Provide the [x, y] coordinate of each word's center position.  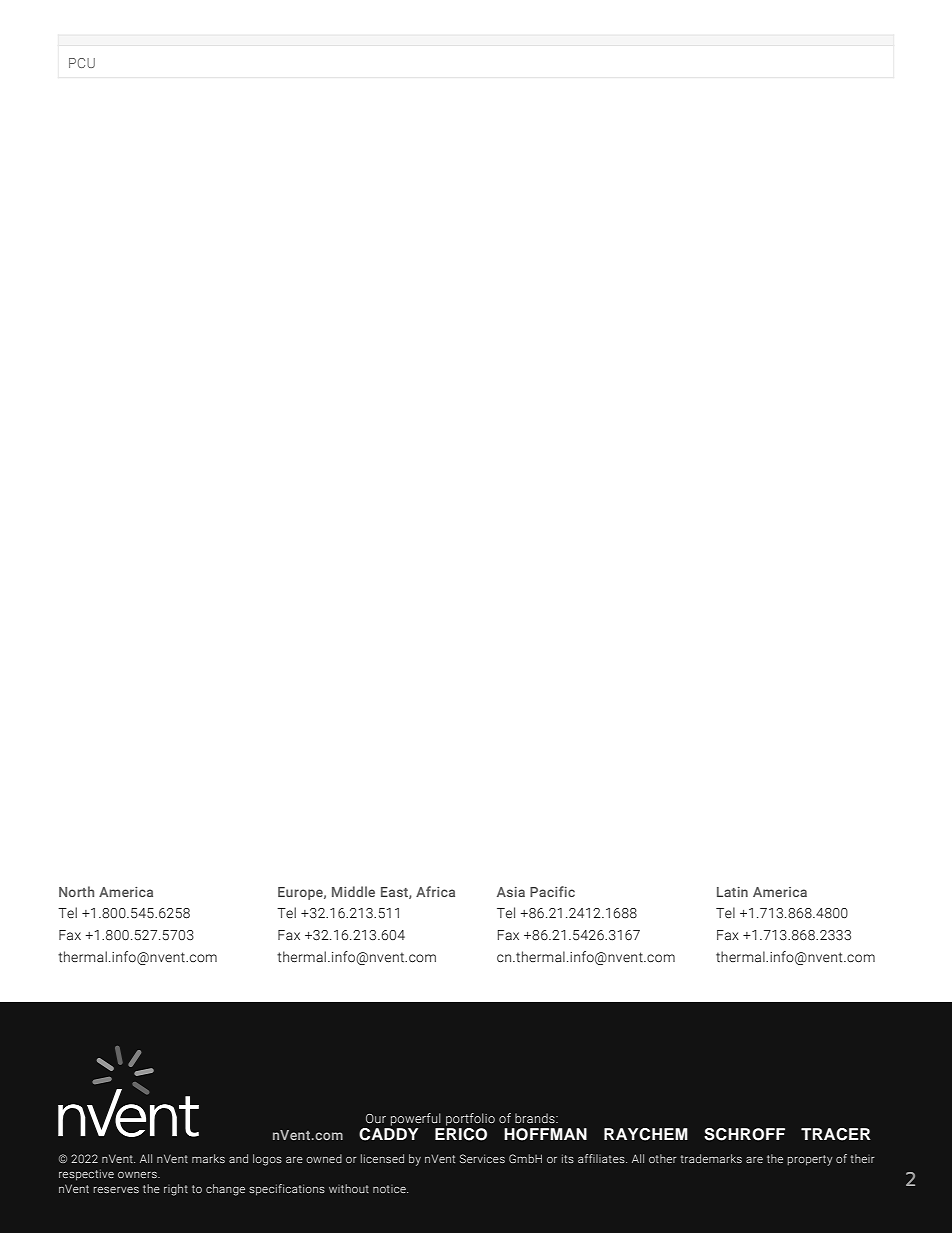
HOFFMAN [545, 1134]
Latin [732, 892]
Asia [511, 892]
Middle [353, 891]
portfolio [470, 1119]
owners [138, 1175]
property [810, 1160]
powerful [416, 1119]
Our [376, 1118]
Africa [435, 891]
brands [536, 1118]
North [76, 891]
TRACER [836, 1134]
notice [390, 1189]
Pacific [552, 891]
